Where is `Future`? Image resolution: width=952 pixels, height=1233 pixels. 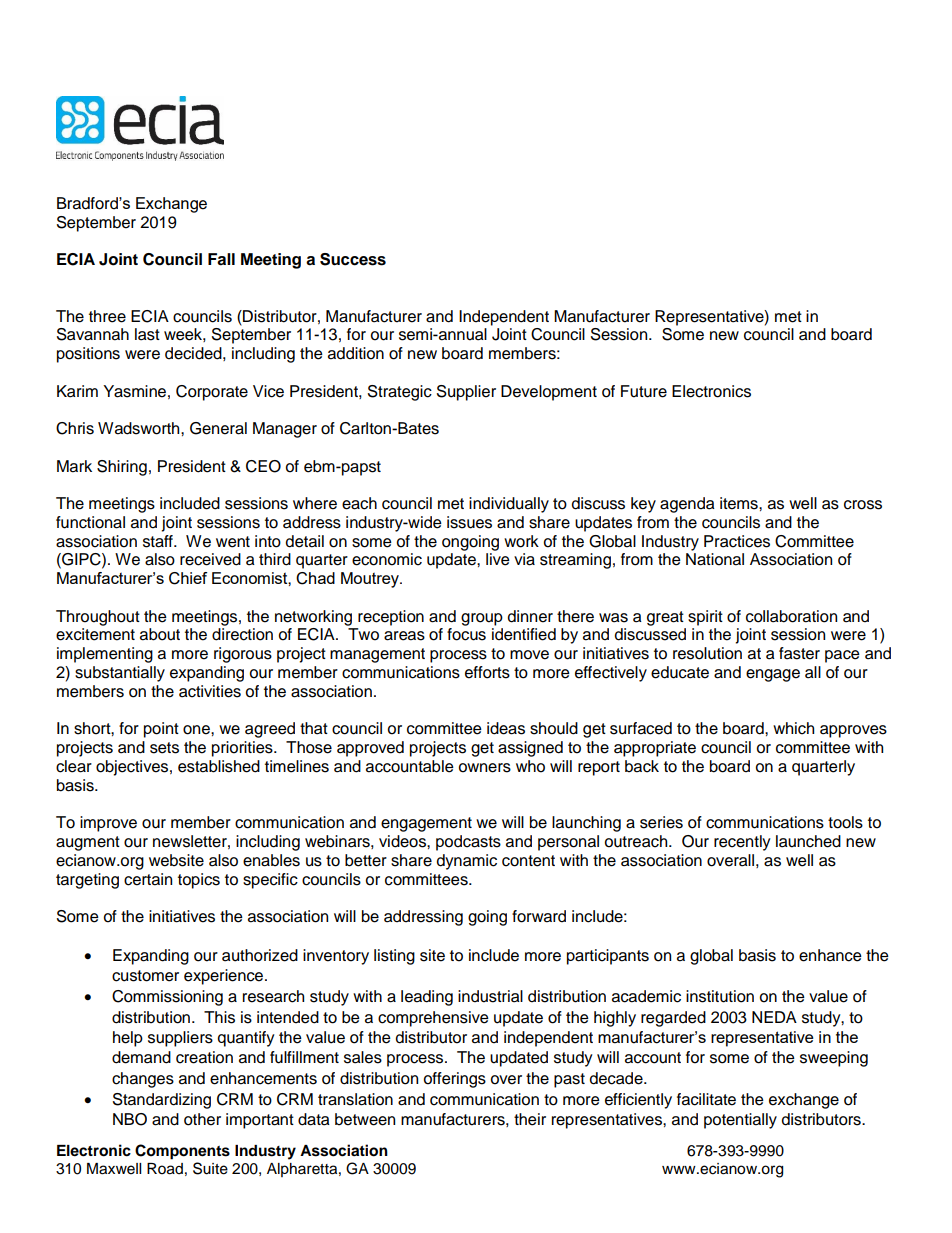 Future is located at coordinates (644, 391).
